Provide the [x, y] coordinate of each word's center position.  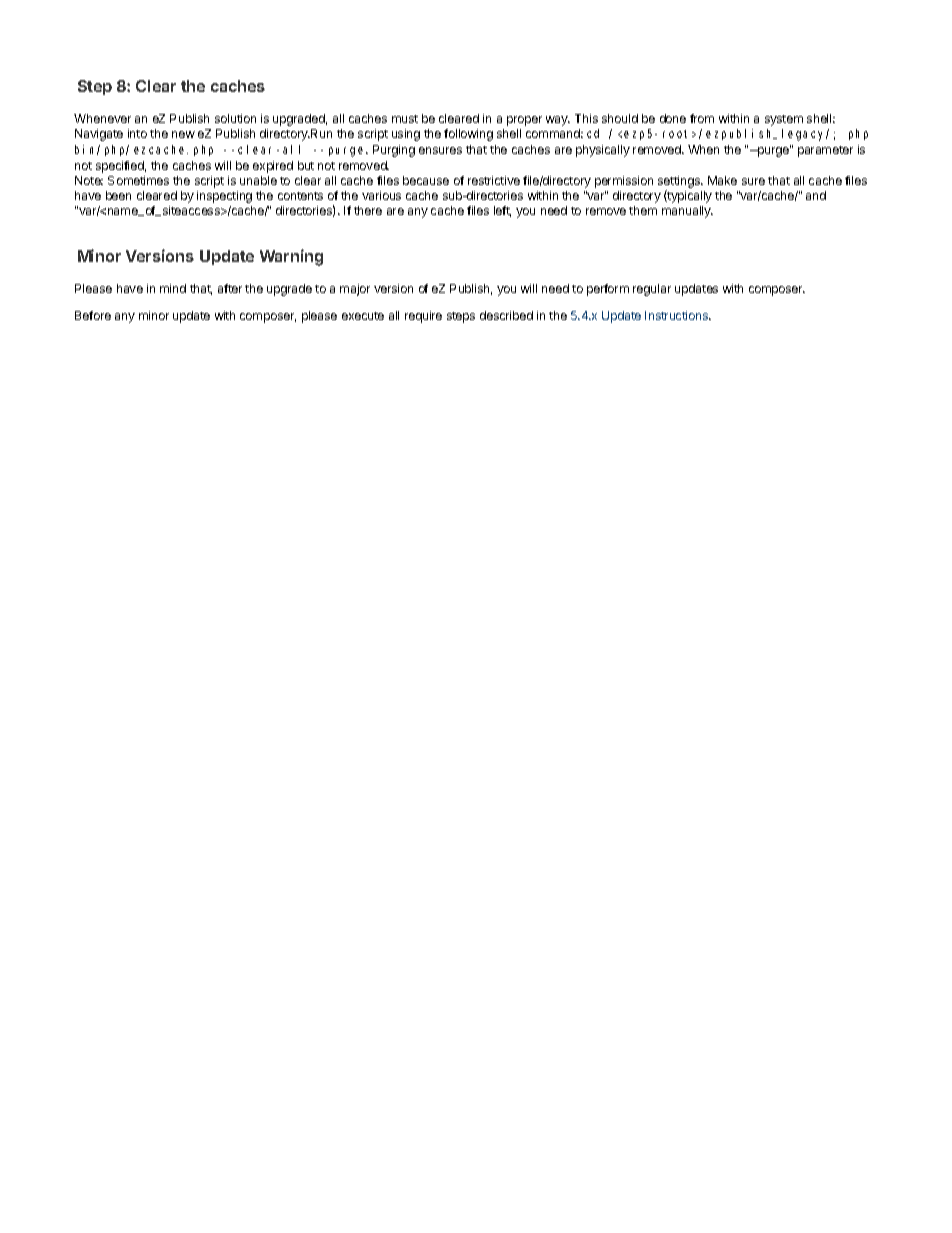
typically [689, 196]
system [784, 120]
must [405, 119]
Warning [291, 257]
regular [652, 290]
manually [687, 212]
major [355, 290]
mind [173, 288]
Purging [394, 151]
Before [93, 315]
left [502, 211]
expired [273, 167]
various [381, 195]
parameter [825, 151]
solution [235, 118]
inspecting [224, 197]
